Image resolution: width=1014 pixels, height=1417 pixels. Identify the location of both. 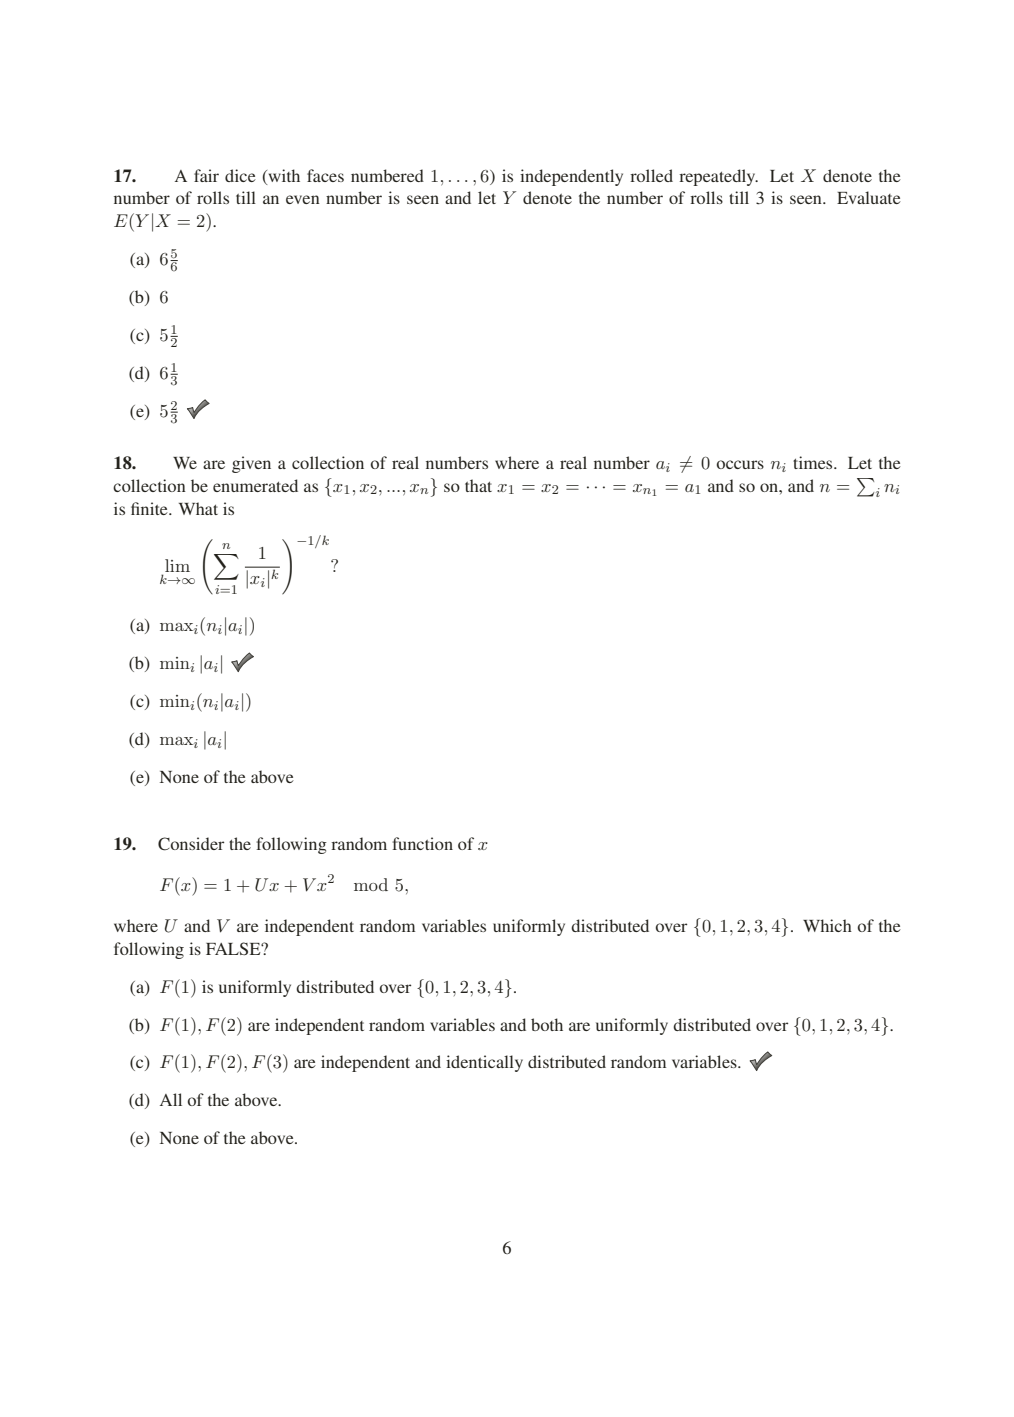
(547, 1024).
